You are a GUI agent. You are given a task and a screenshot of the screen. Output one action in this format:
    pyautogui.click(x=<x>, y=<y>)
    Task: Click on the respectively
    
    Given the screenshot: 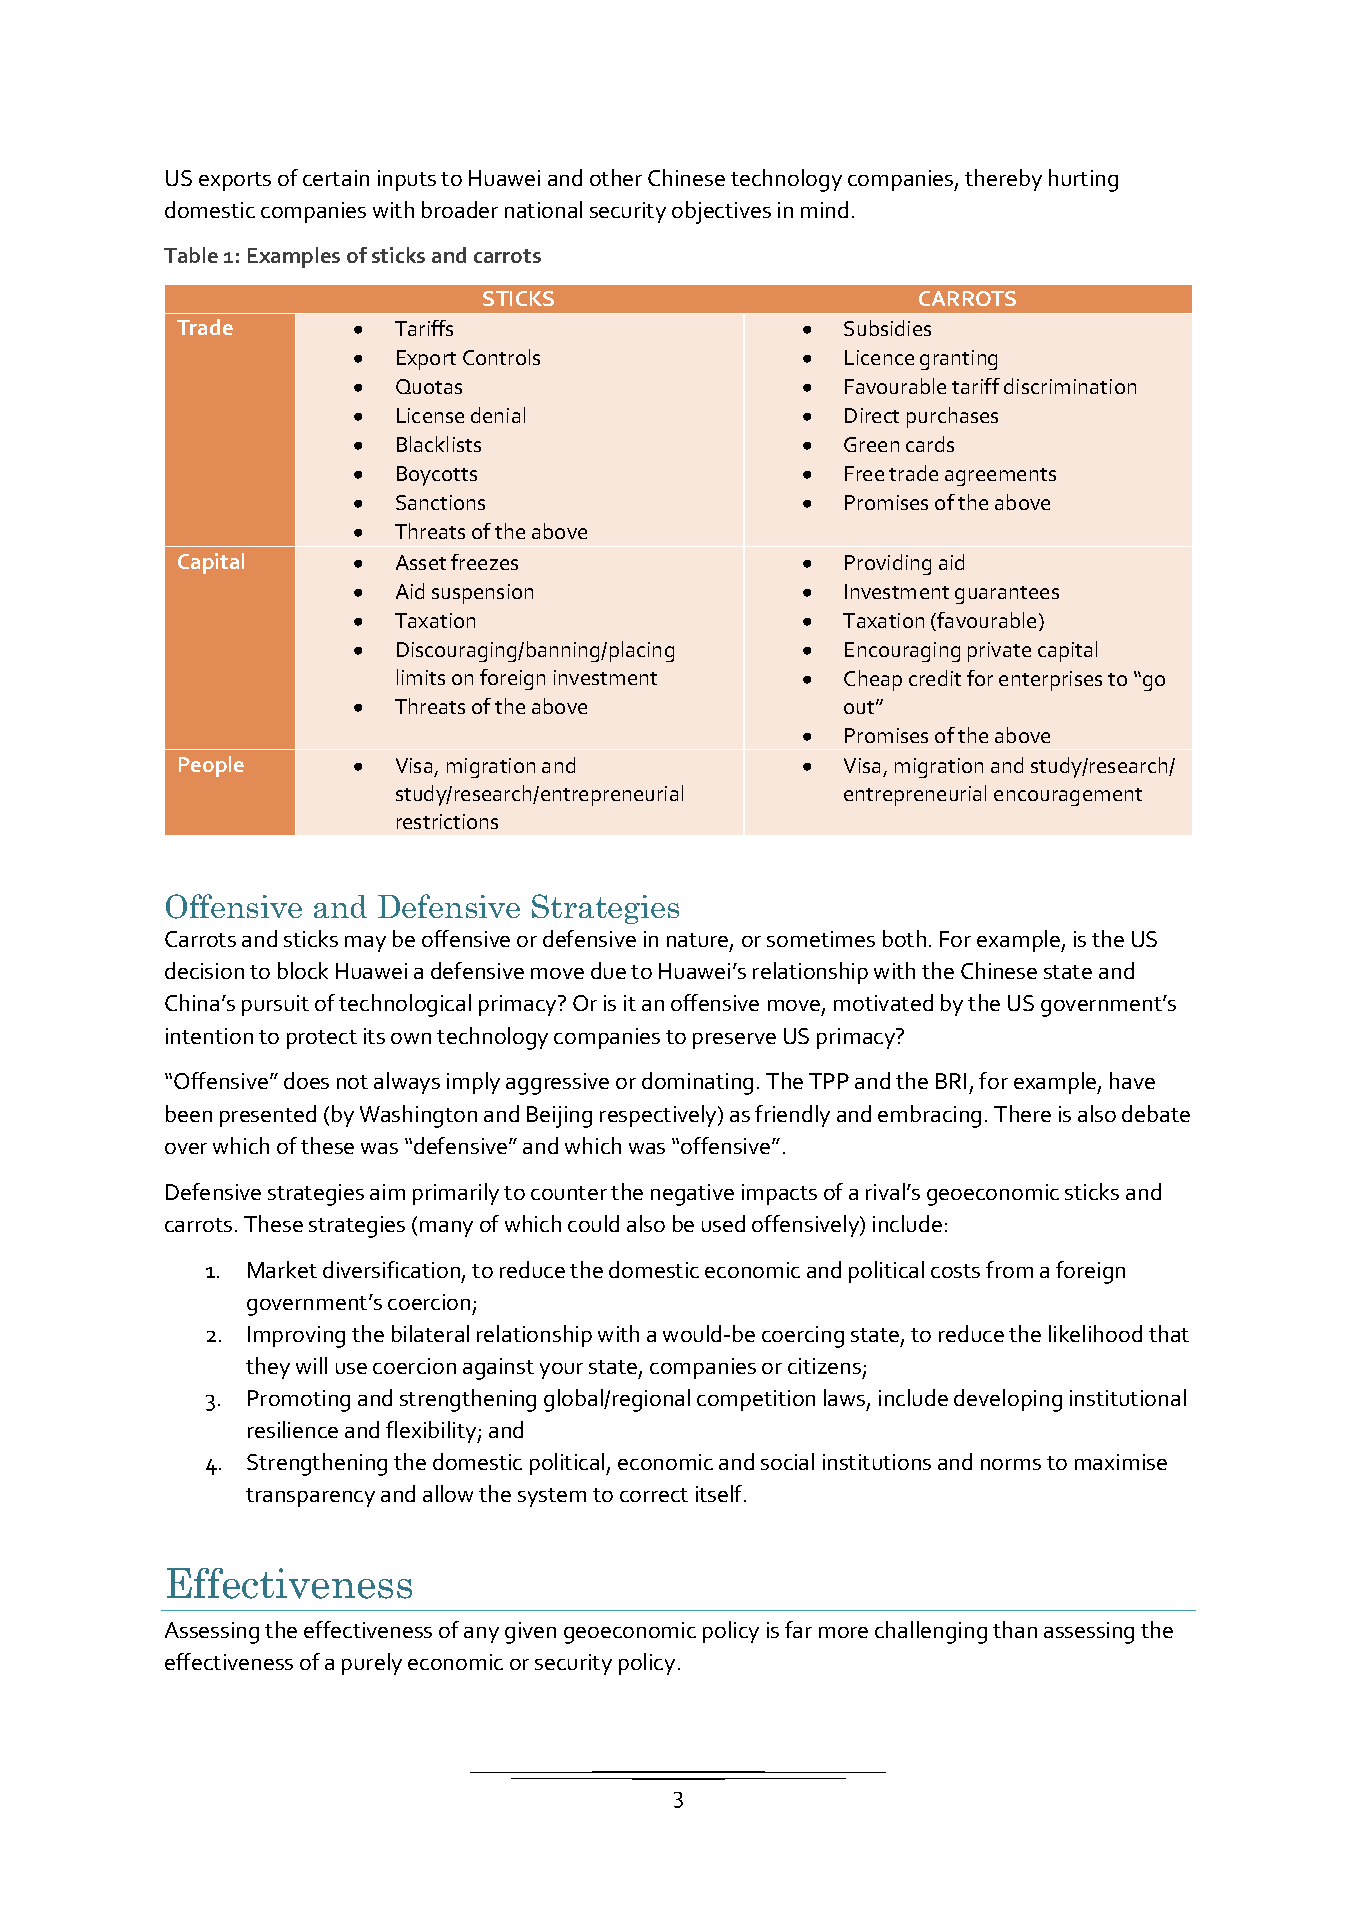 What is the action you would take?
    pyautogui.click(x=659, y=1116)
